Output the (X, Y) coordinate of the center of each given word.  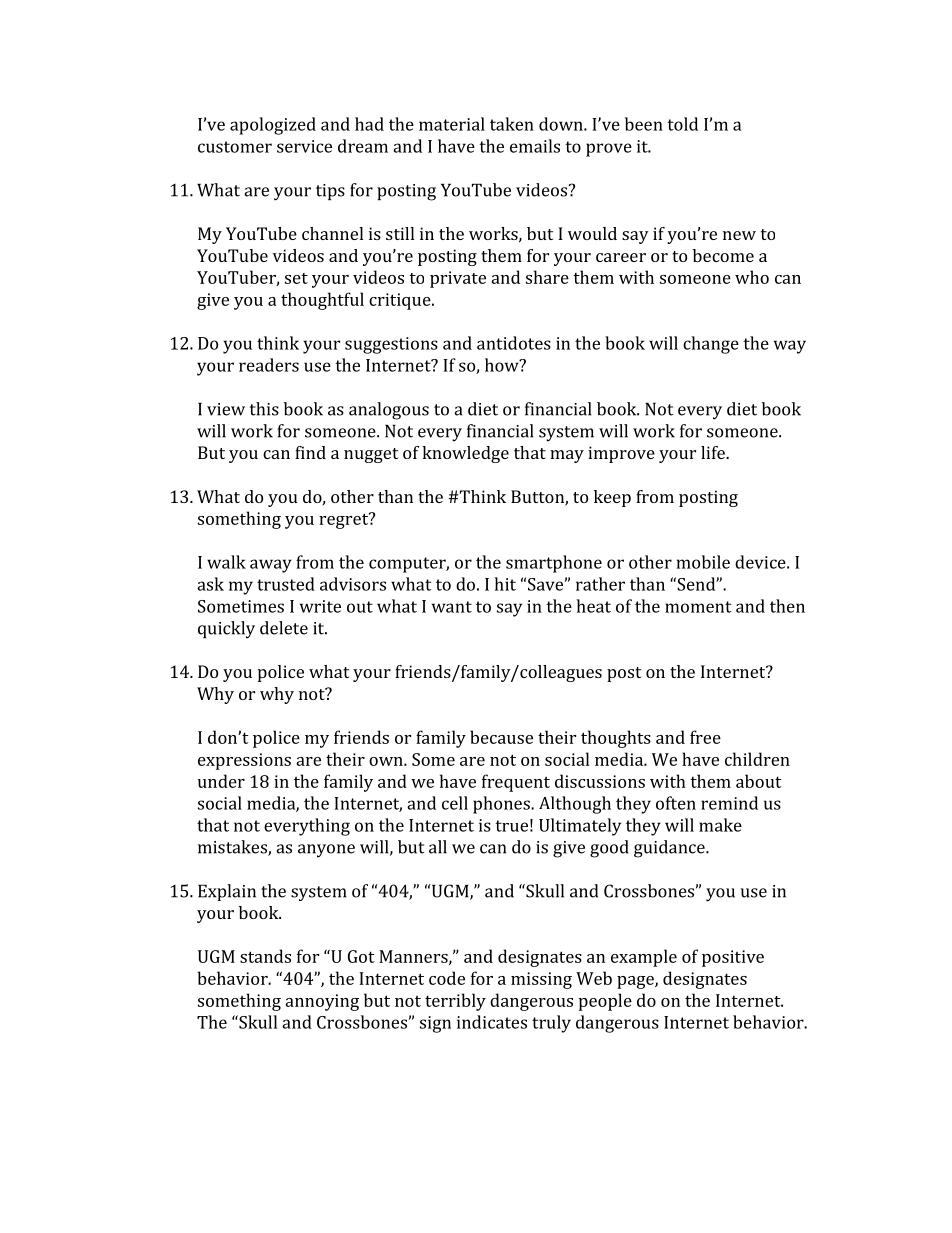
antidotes (514, 343)
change (711, 345)
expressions (244, 761)
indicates (492, 1022)
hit (505, 584)
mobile (703, 562)
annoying (322, 1002)
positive (733, 958)
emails (535, 146)
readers (269, 365)
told (682, 124)
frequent (516, 783)
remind (729, 803)
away (271, 566)
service (304, 146)
